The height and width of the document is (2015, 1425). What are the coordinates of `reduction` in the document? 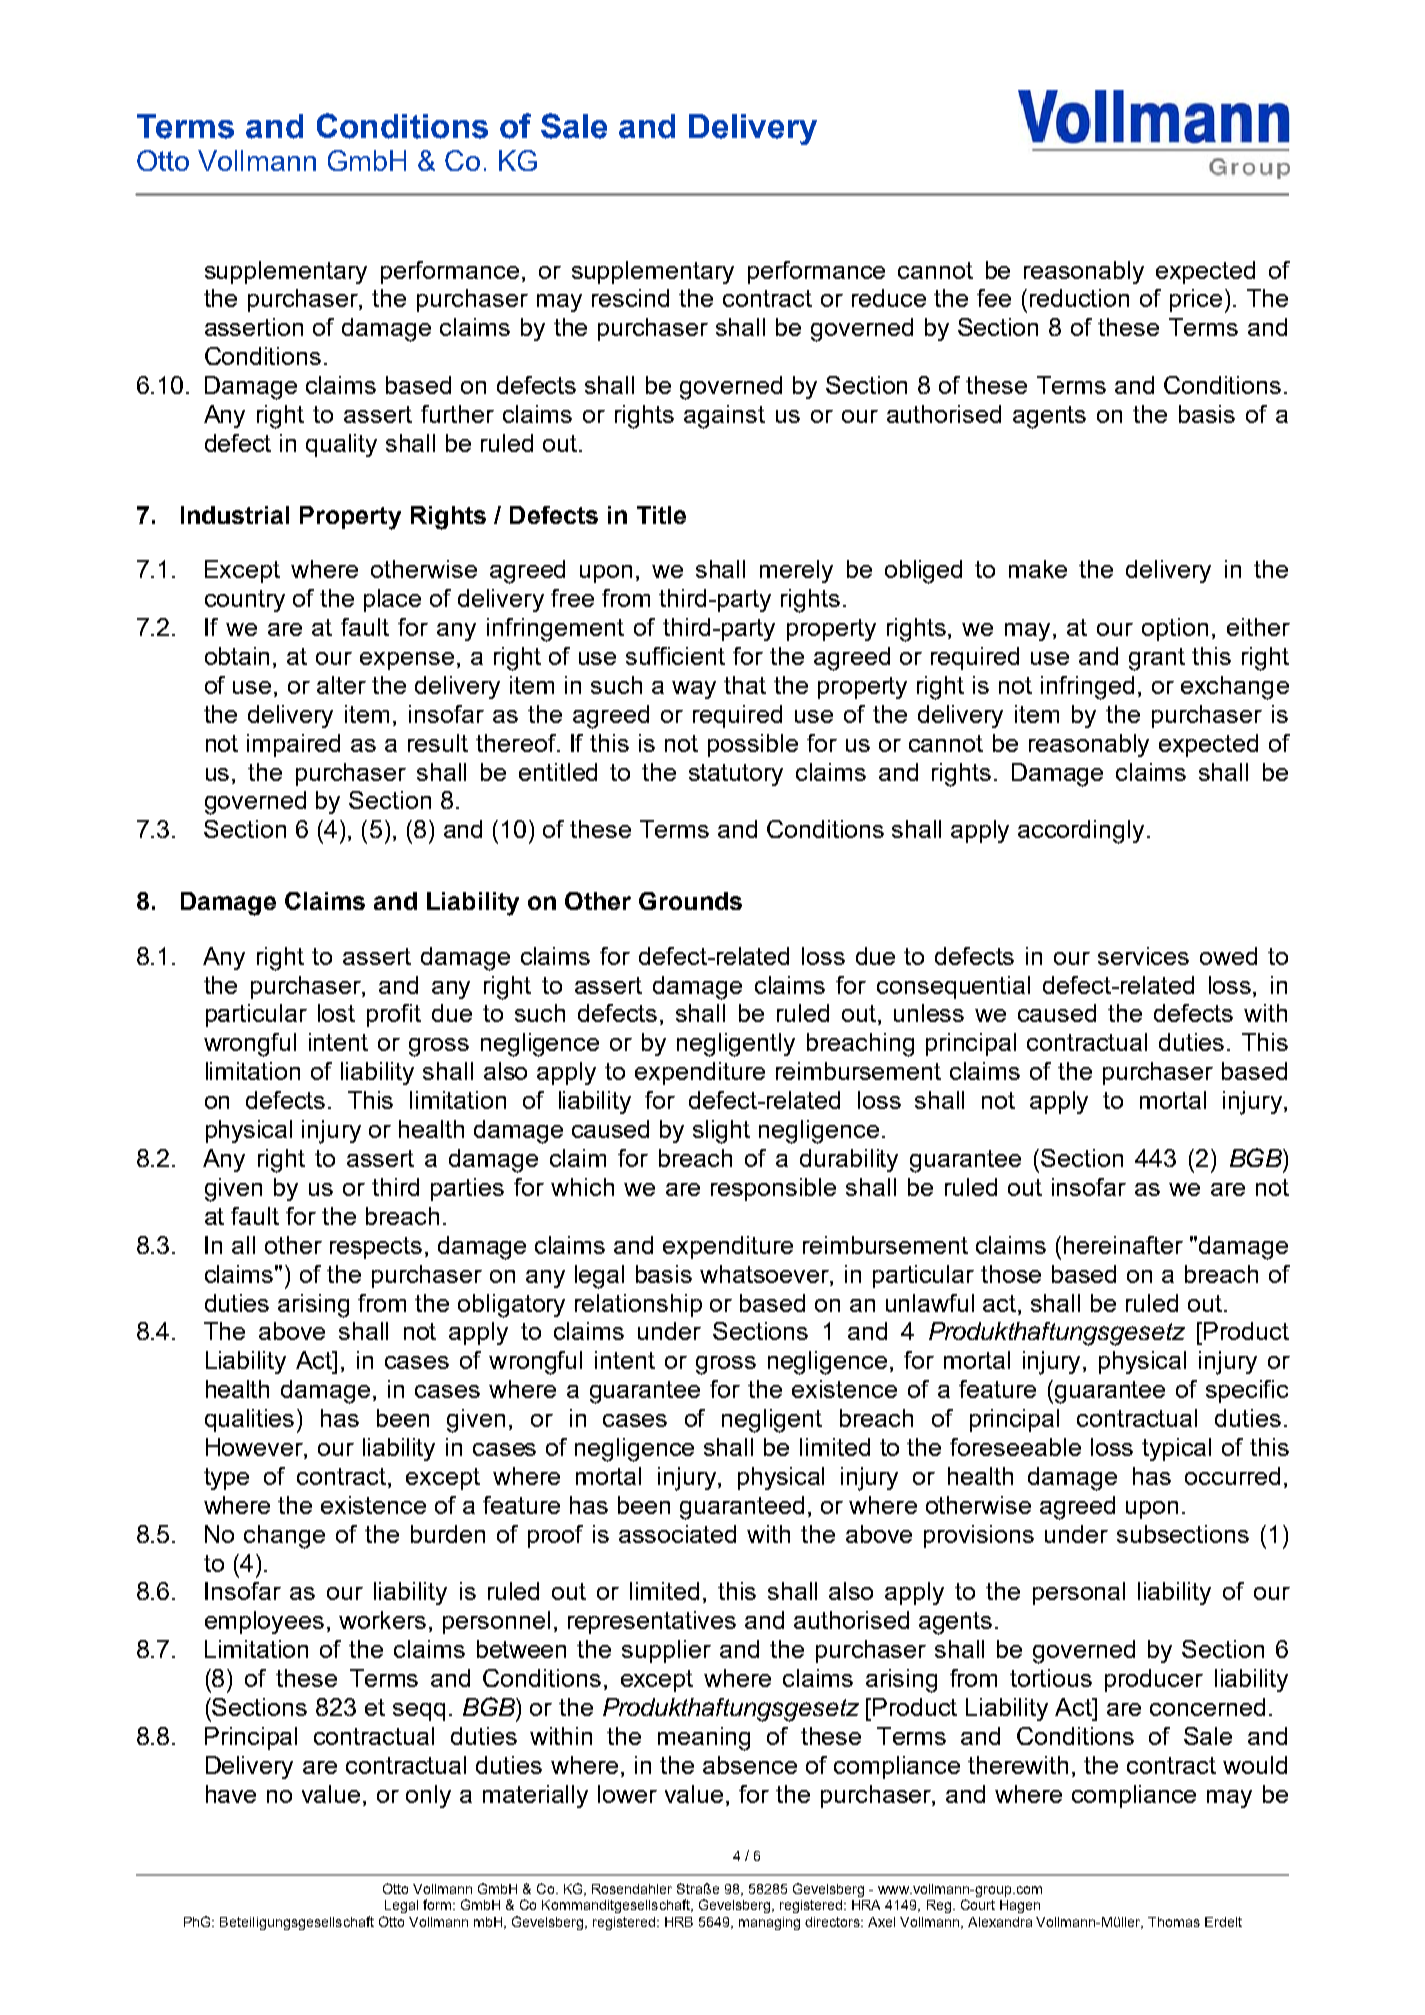 It's located at (1079, 298).
